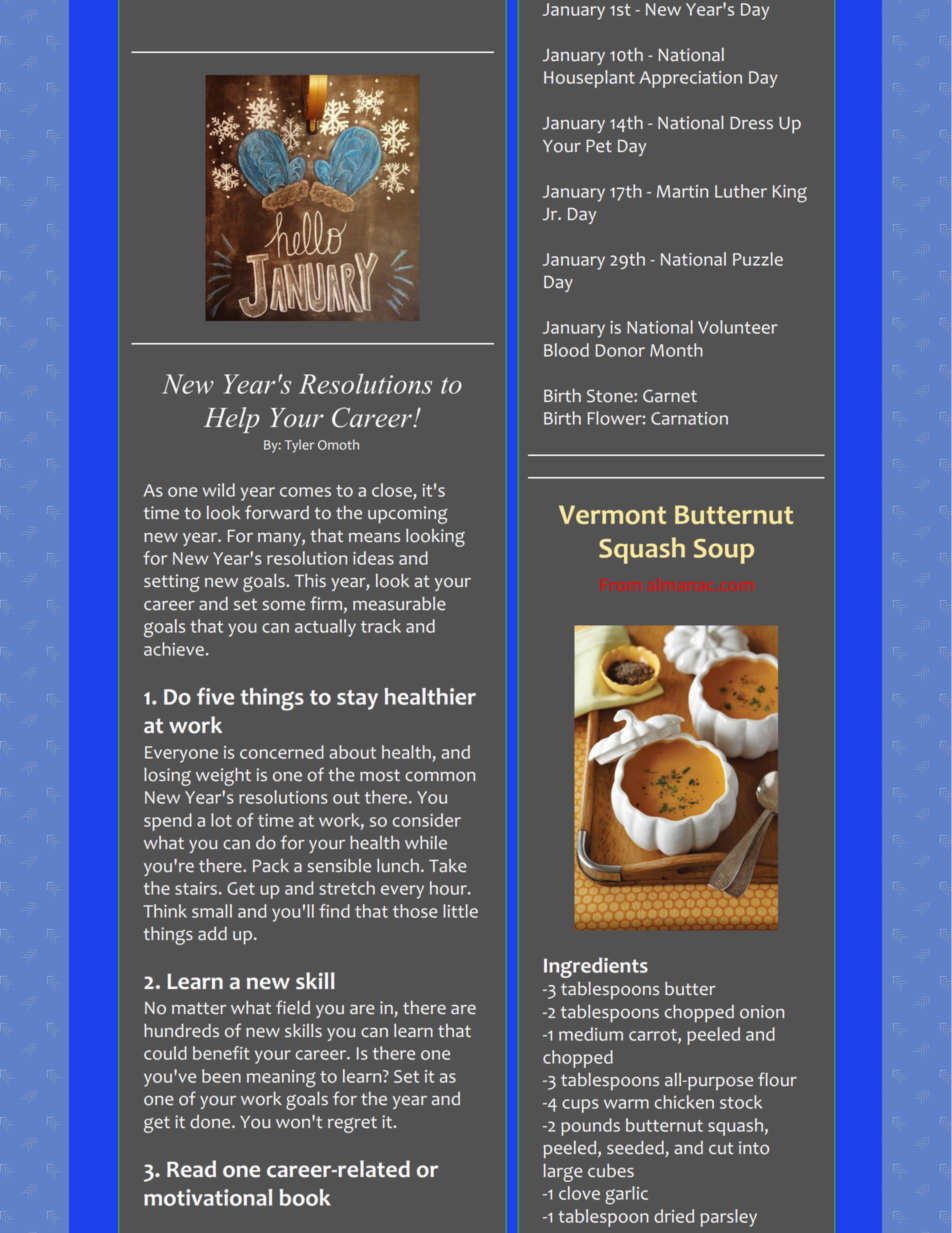  What do you see at coordinates (721, 1148) in the screenshot?
I see `cut` at bounding box center [721, 1148].
